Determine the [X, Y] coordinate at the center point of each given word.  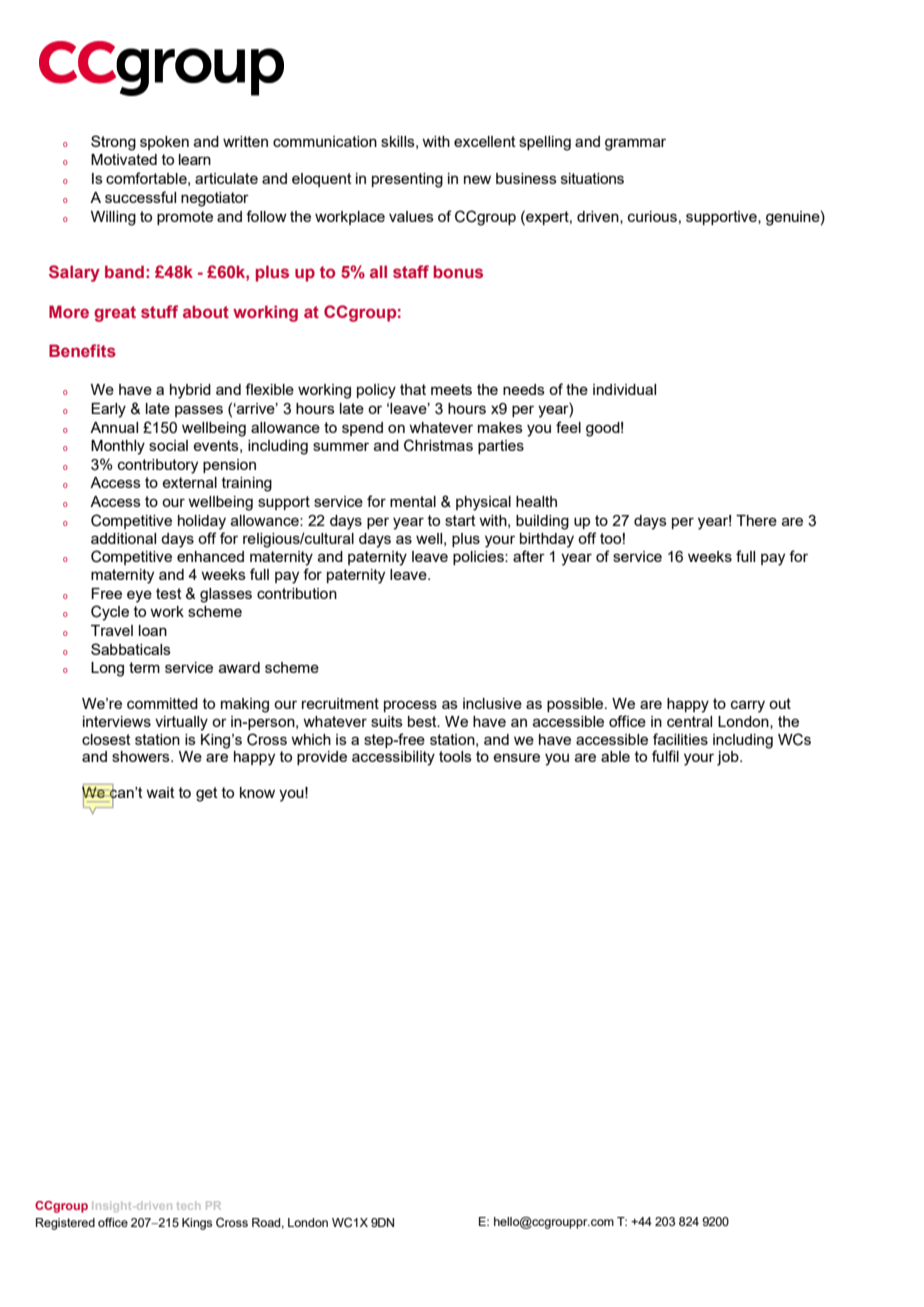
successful [140, 197]
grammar [635, 144]
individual [624, 389]
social [168, 445]
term [144, 667]
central [689, 721]
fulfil [665, 756]
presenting [407, 180]
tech [188, 1205]
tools [455, 756]
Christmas [438, 445]
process [410, 706]
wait [160, 792]
